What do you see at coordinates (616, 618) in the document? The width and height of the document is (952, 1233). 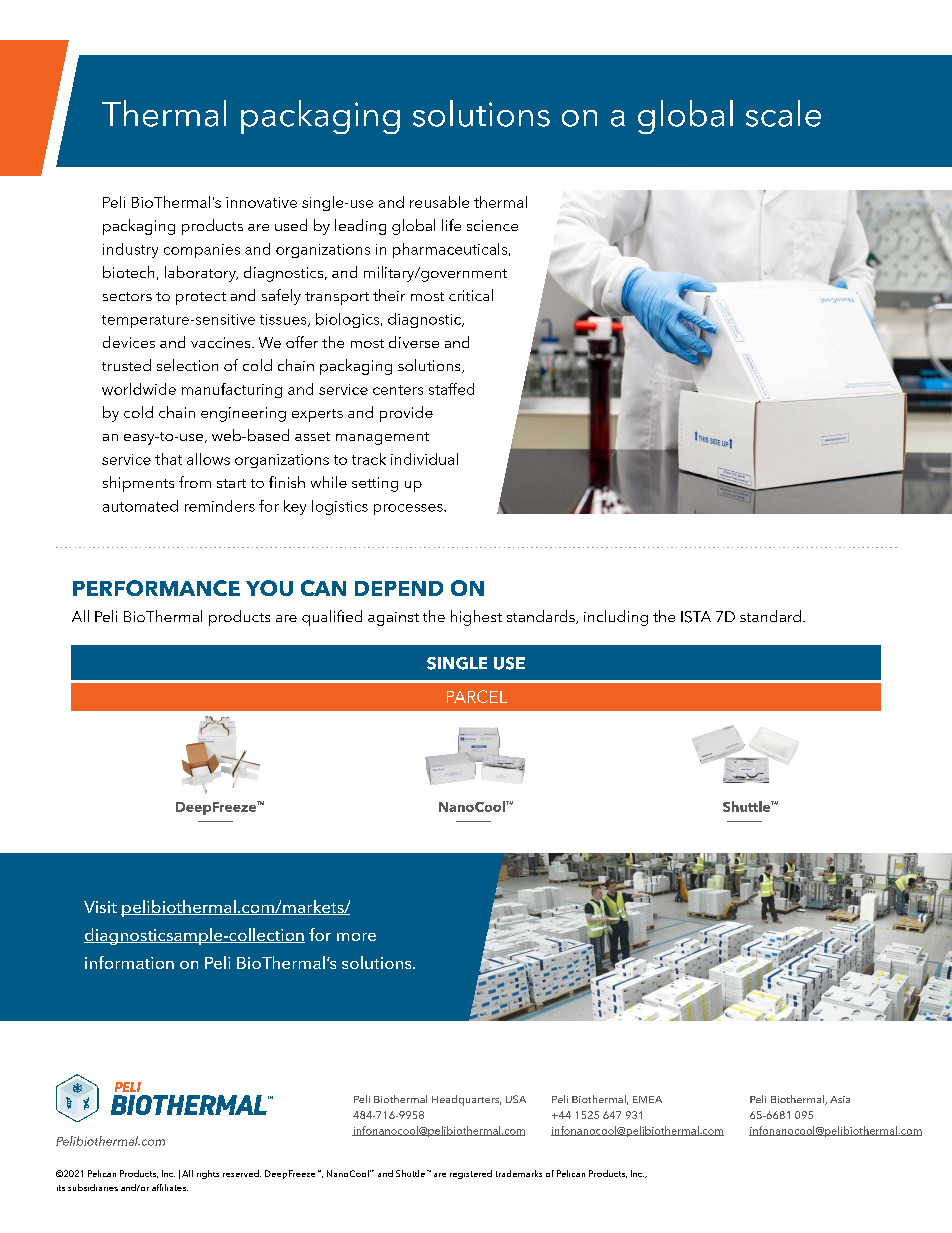 I see `including` at bounding box center [616, 618].
